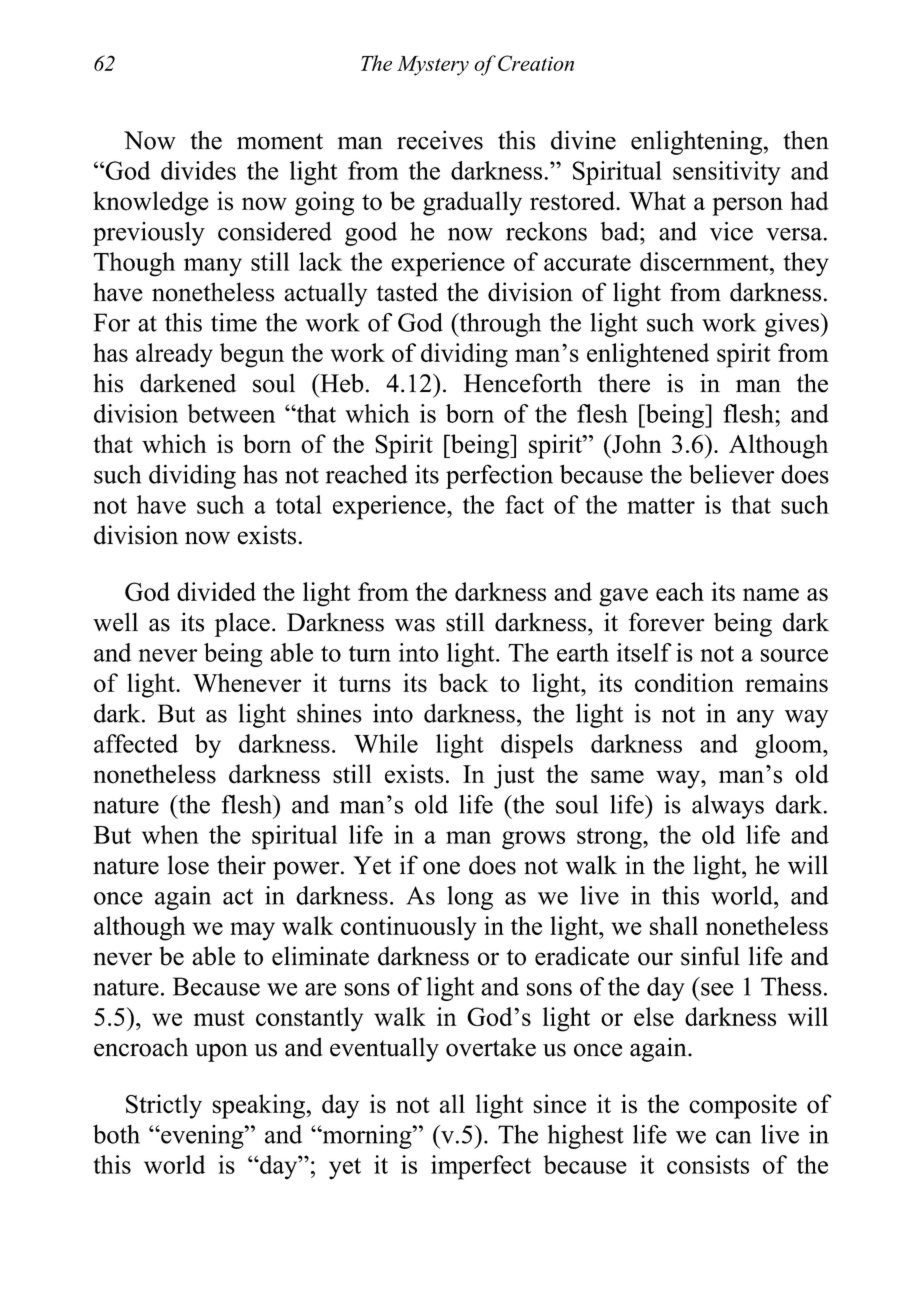  I want to click on always, so click(728, 806).
